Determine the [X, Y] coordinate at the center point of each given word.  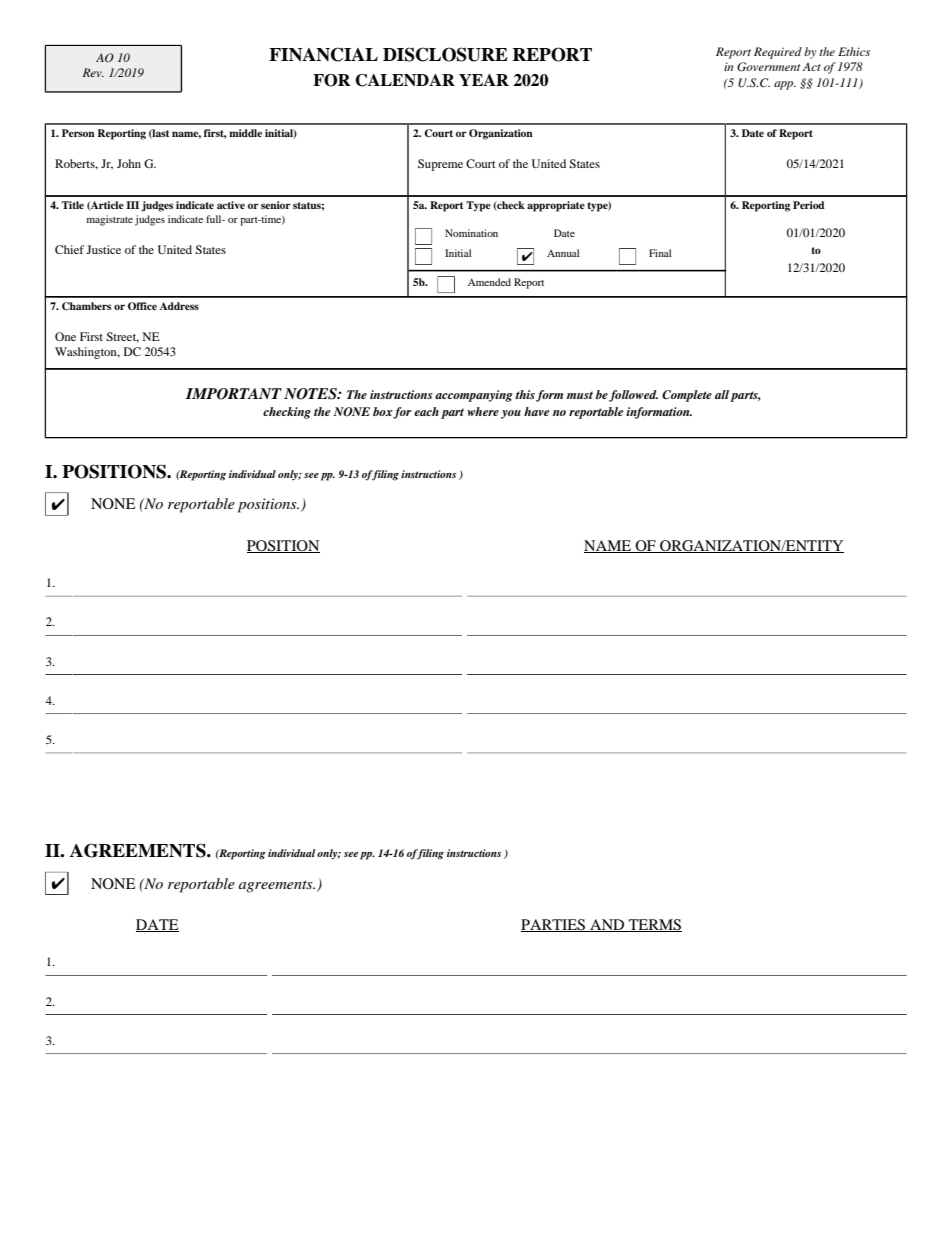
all [722, 394]
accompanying [474, 396]
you [511, 414]
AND [607, 925]
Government [768, 67]
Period [808, 205]
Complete [687, 396]
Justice [103, 249]
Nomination [471, 233]
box [383, 412]
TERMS [654, 925]
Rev [93, 72]
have [536, 411]
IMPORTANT [234, 394]
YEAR [484, 80]
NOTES [311, 394]
